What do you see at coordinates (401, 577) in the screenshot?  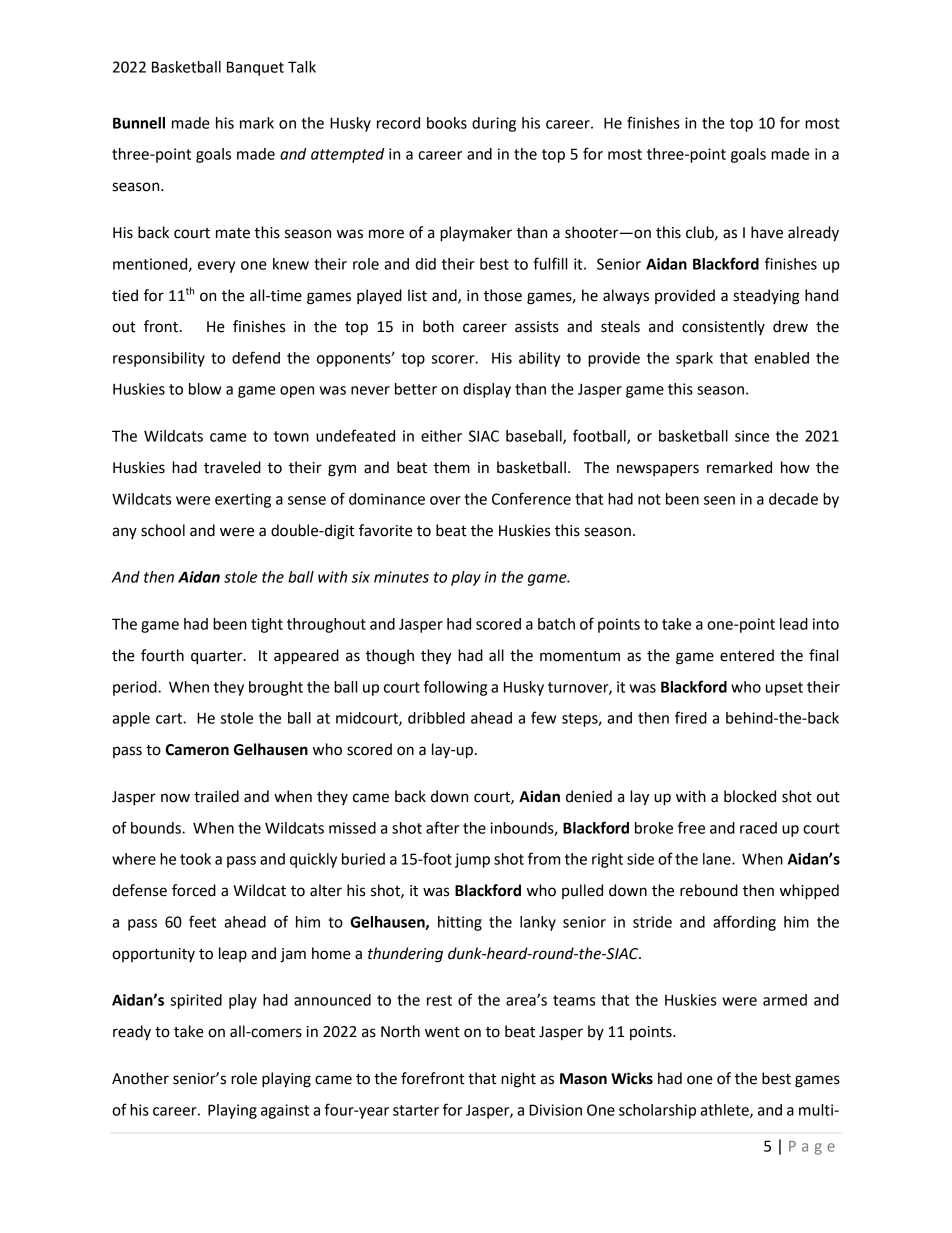 I see `minutes` at bounding box center [401, 577].
